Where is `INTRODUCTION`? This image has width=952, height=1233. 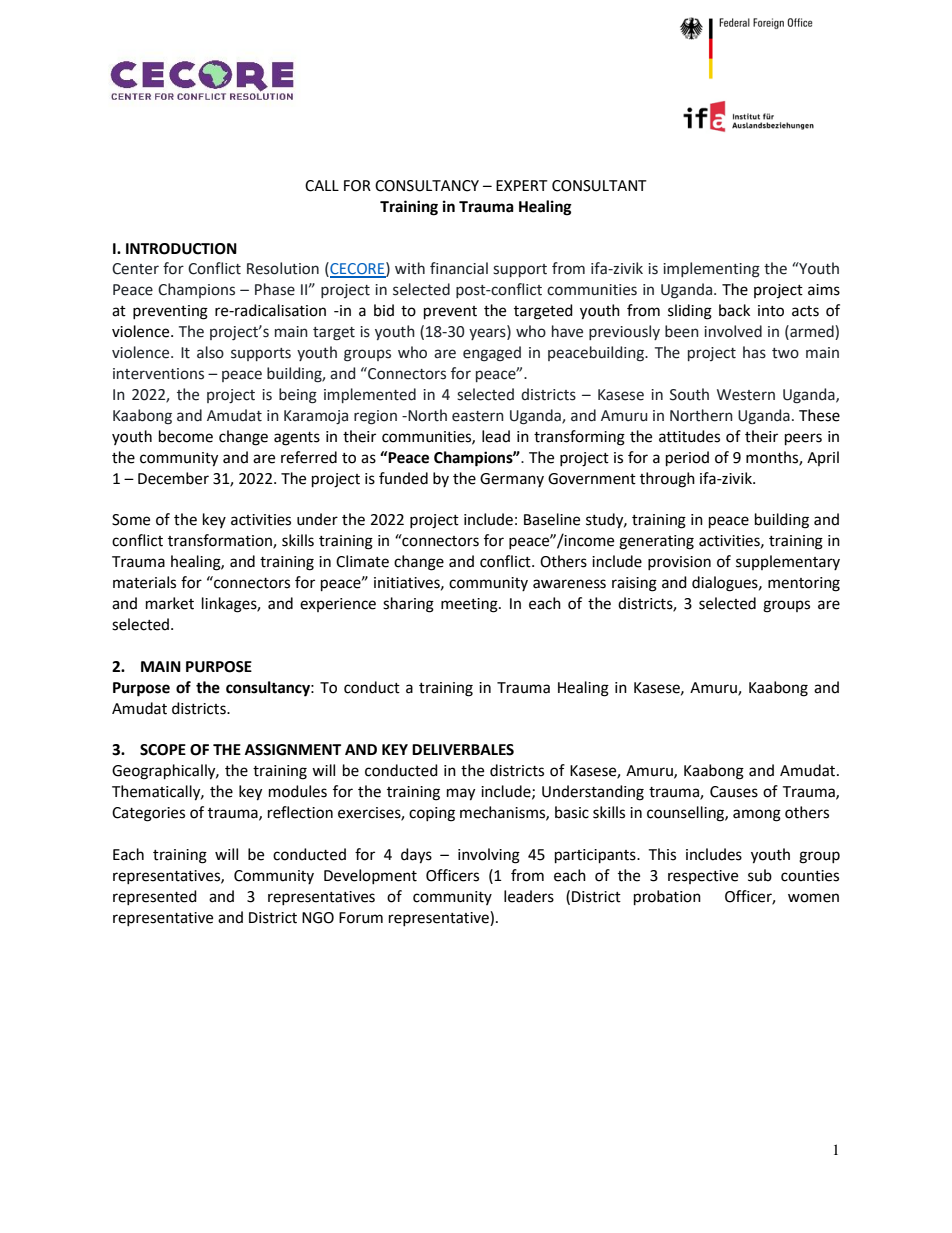 INTRODUCTION is located at coordinates (181, 249).
